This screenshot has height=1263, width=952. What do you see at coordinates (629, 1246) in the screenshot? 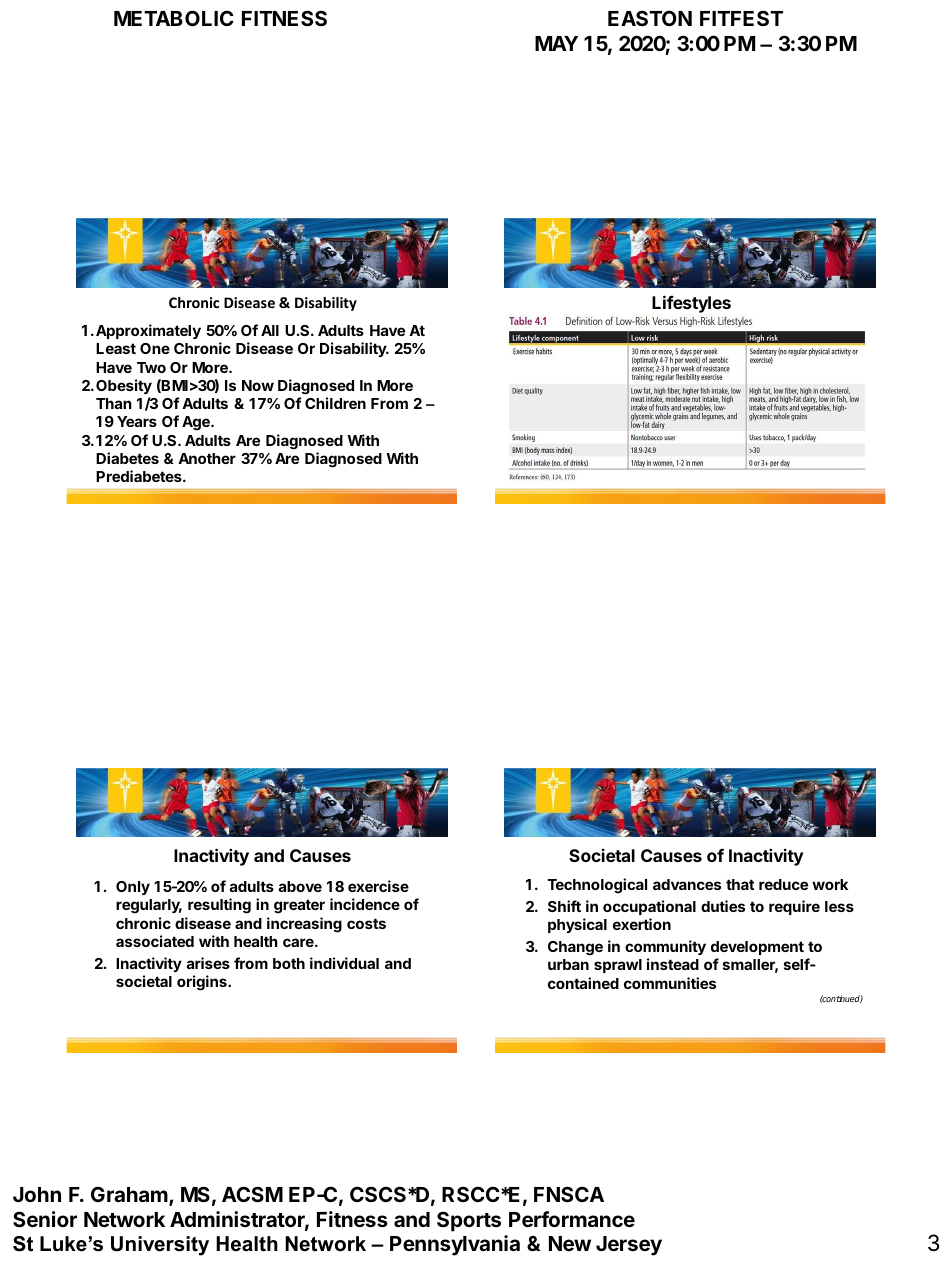
I see `Jersey` at bounding box center [629, 1246].
